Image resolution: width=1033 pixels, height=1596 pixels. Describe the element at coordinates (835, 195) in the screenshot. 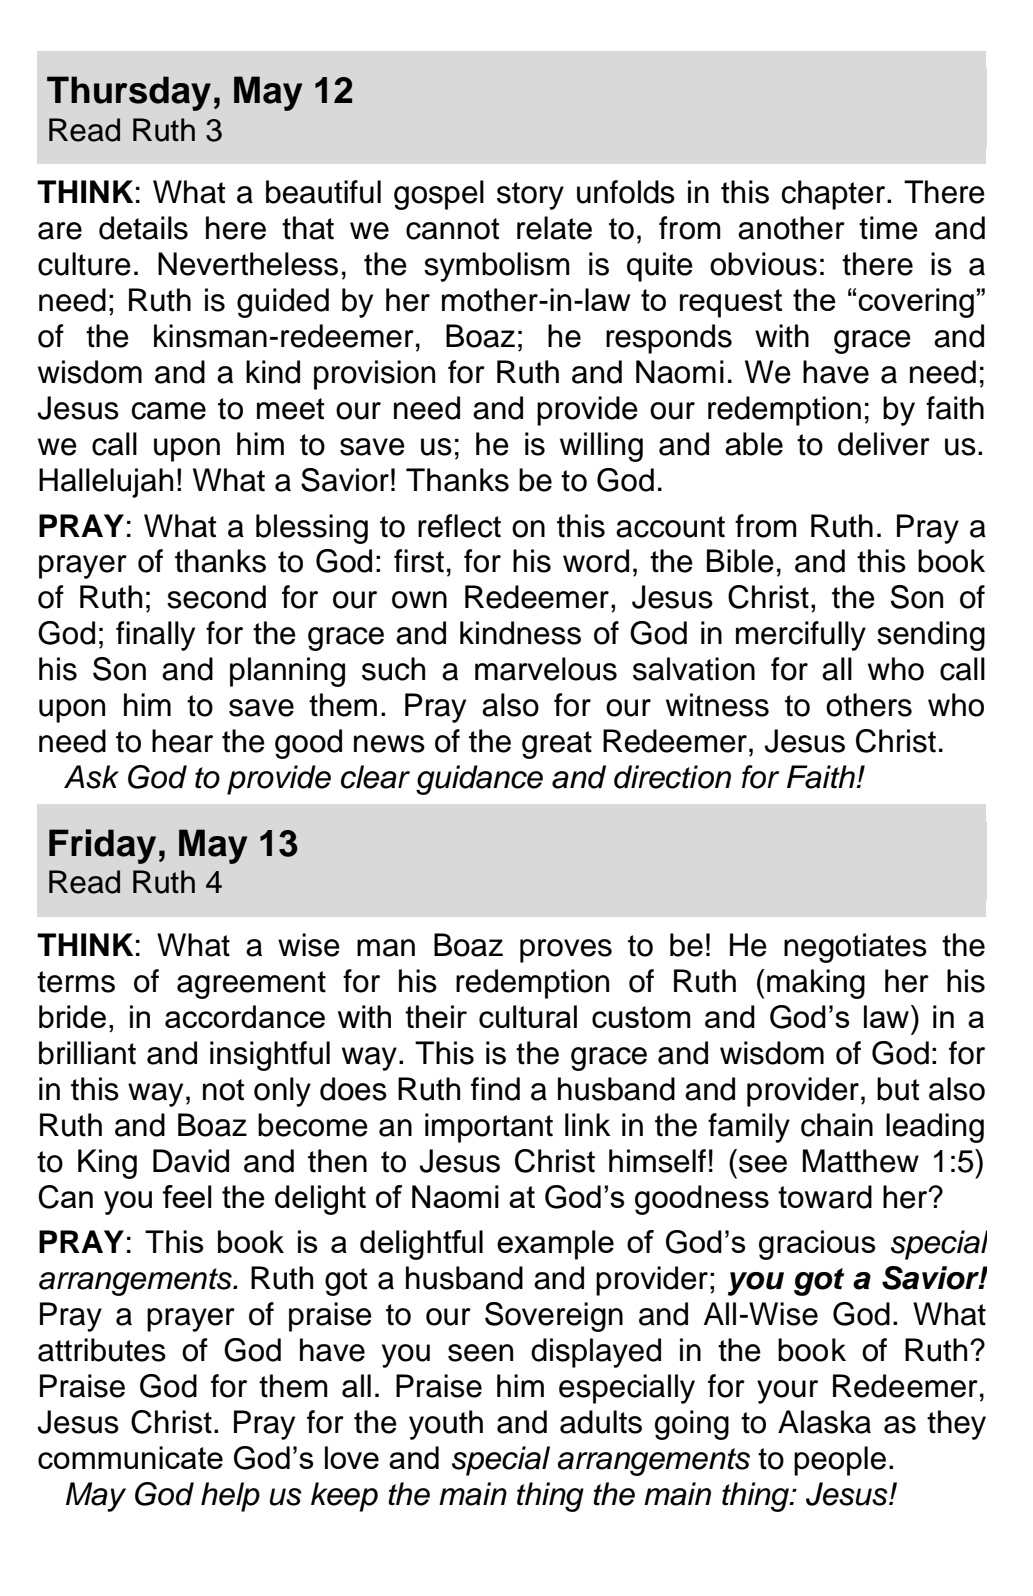

I see `chapter` at that location.
